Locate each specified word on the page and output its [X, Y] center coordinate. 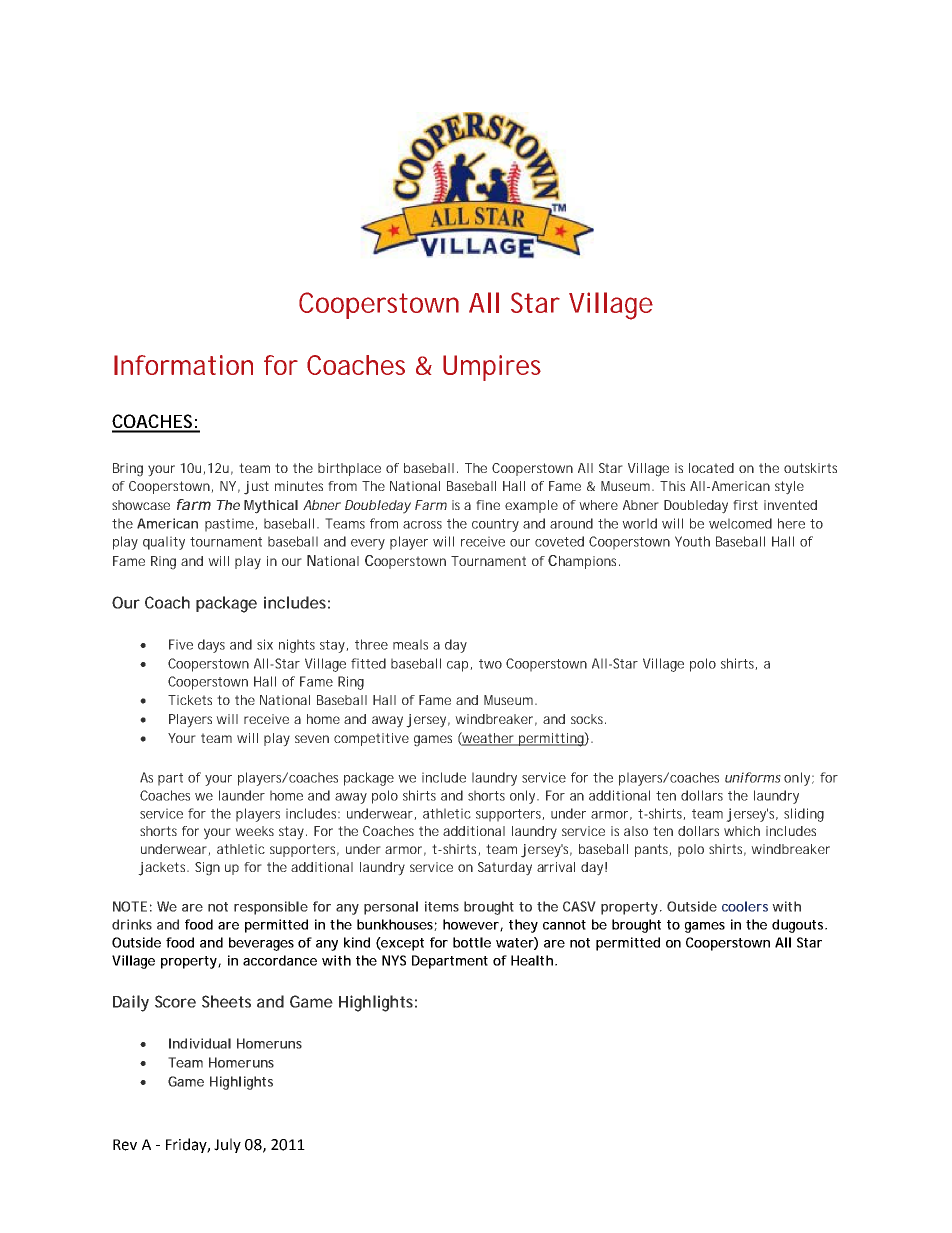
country [495, 525]
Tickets [190, 700]
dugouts [799, 926]
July [227, 1145]
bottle [472, 942]
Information [183, 365]
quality [164, 543]
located [711, 468]
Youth [692, 541]
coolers [745, 906]
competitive [371, 739]
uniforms [753, 777]
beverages [261, 944]
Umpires [492, 368]
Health [532, 960]
